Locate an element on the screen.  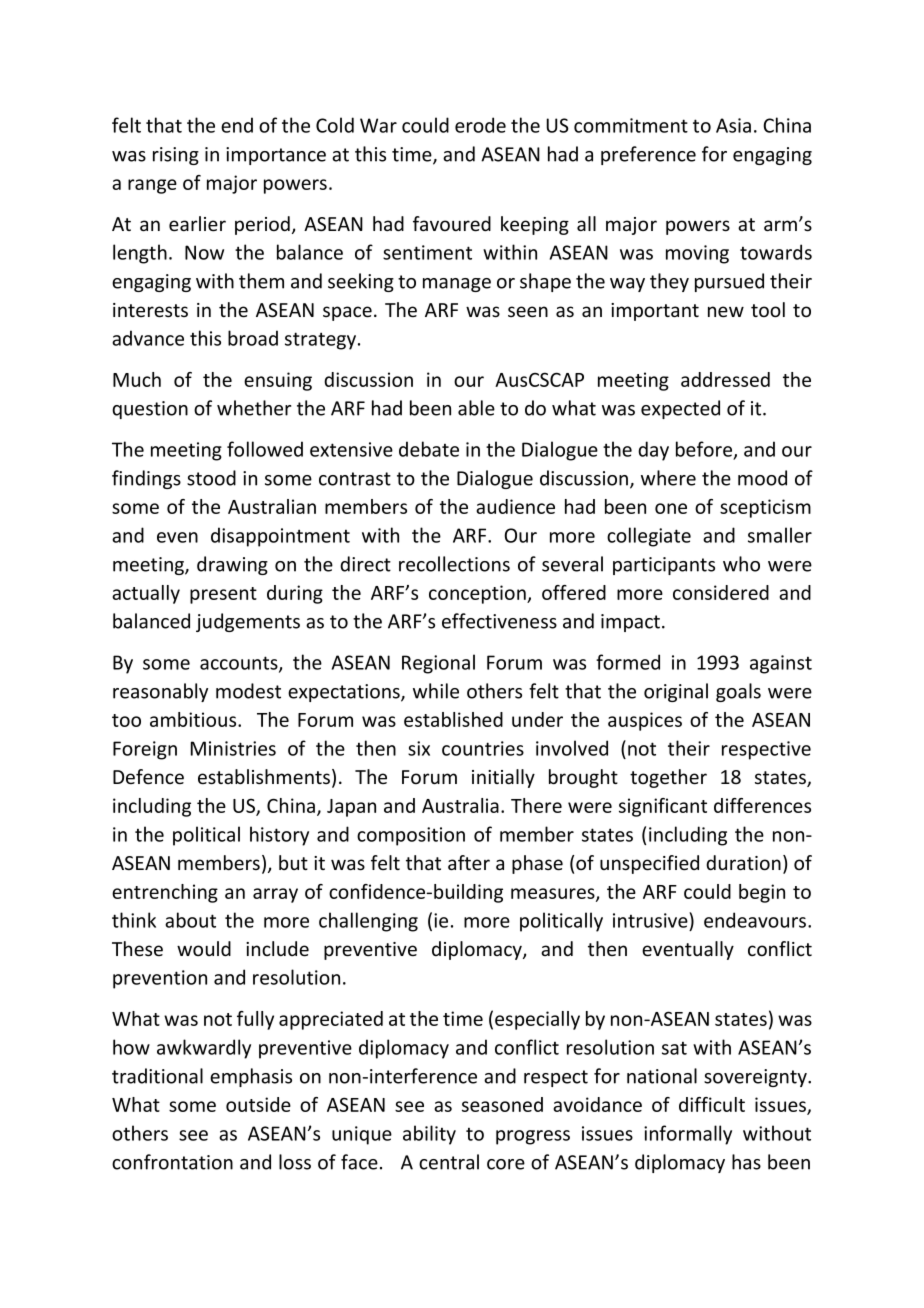
composition is located at coordinates (411, 836).
